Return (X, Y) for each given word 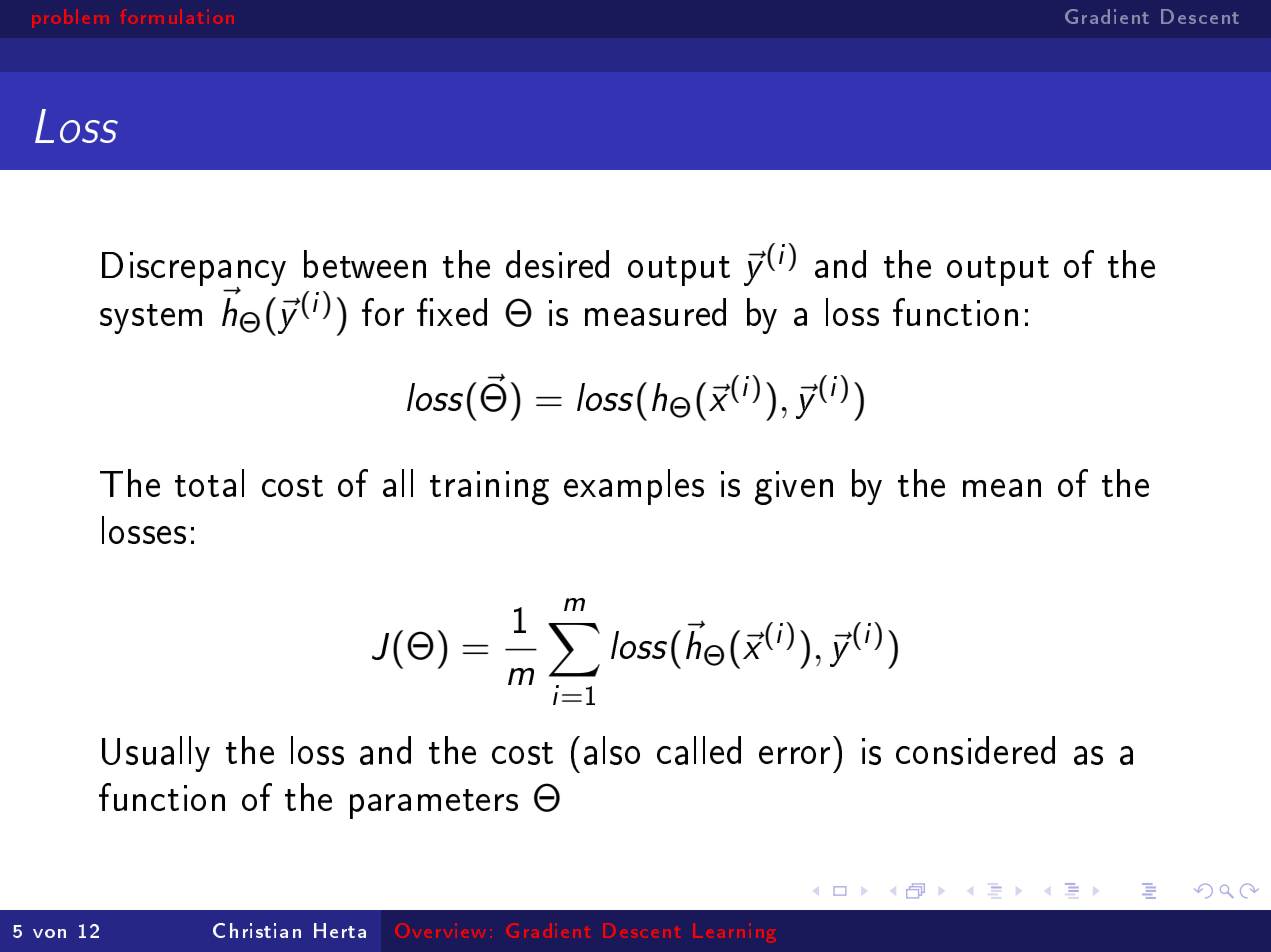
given (794, 488)
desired (557, 264)
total (209, 483)
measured (655, 312)
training (489, 488)
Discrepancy (194, 270)
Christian (257, 930)
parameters (434, 804)
